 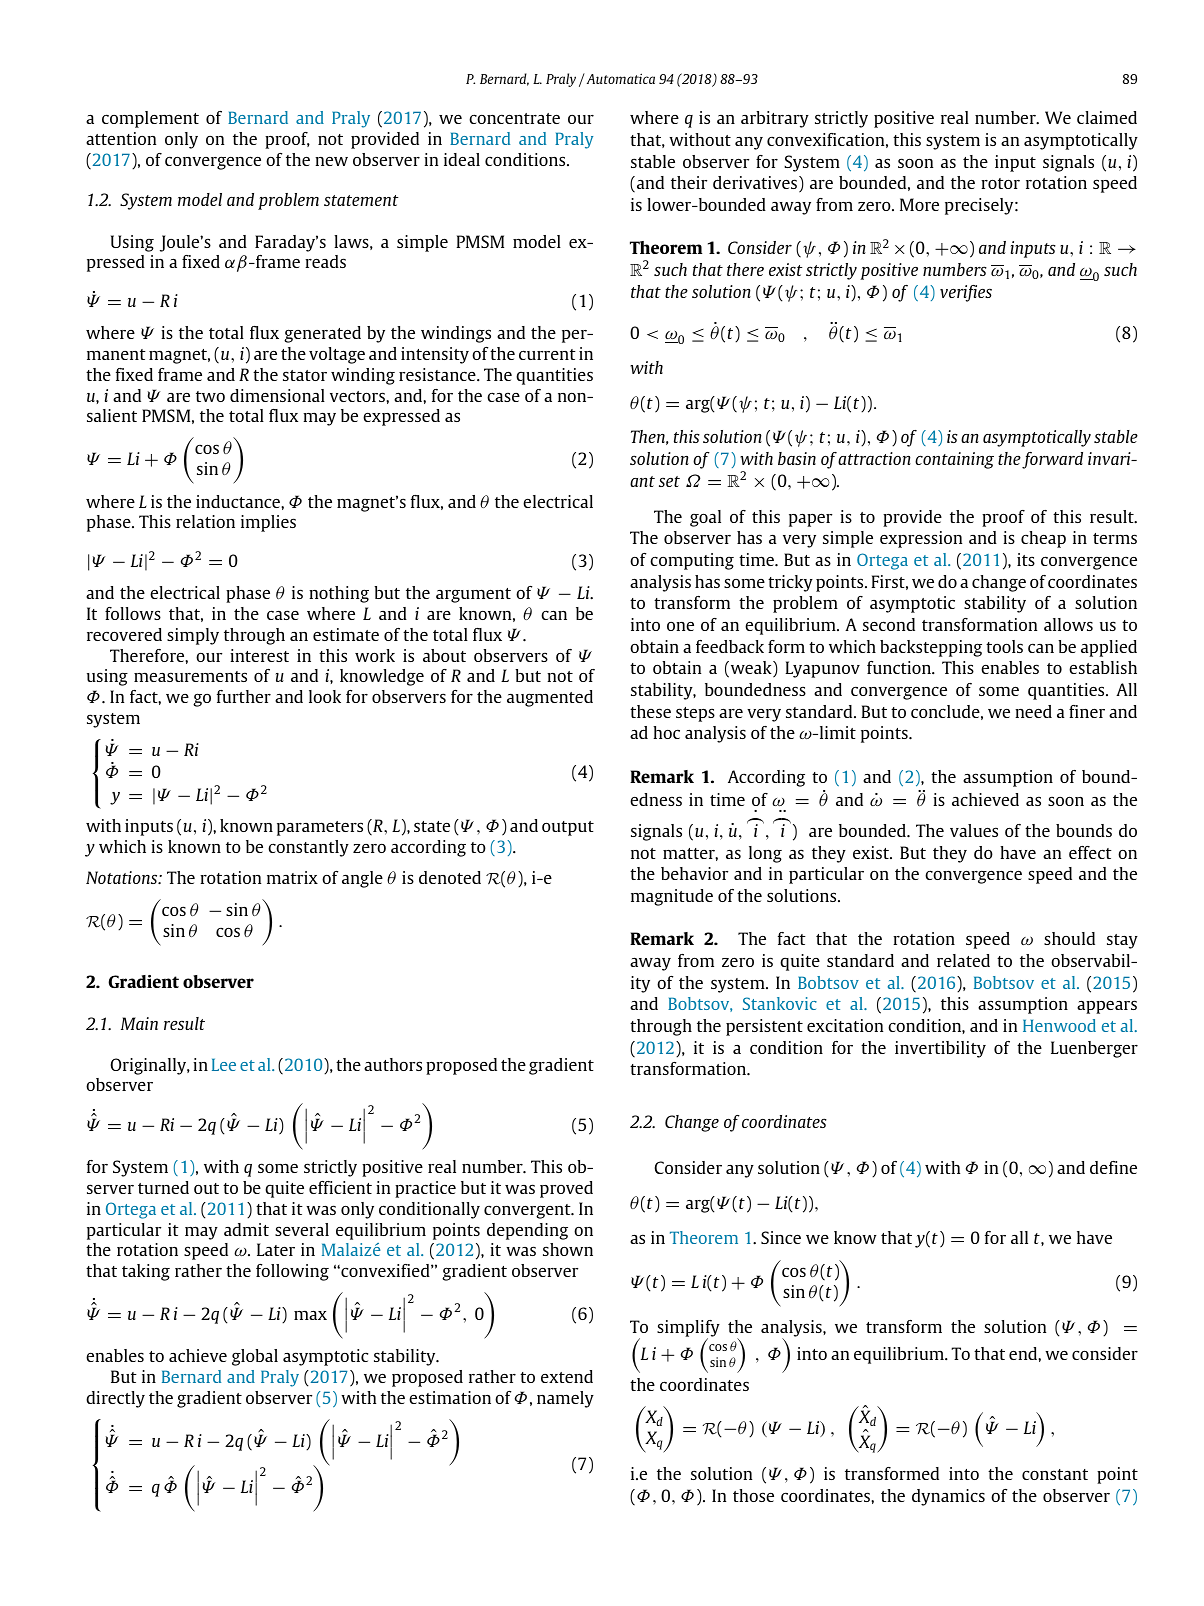 What do you see at coordinates (150, 119) in the image?
I see `complement` at bounding box center [150, 119].
